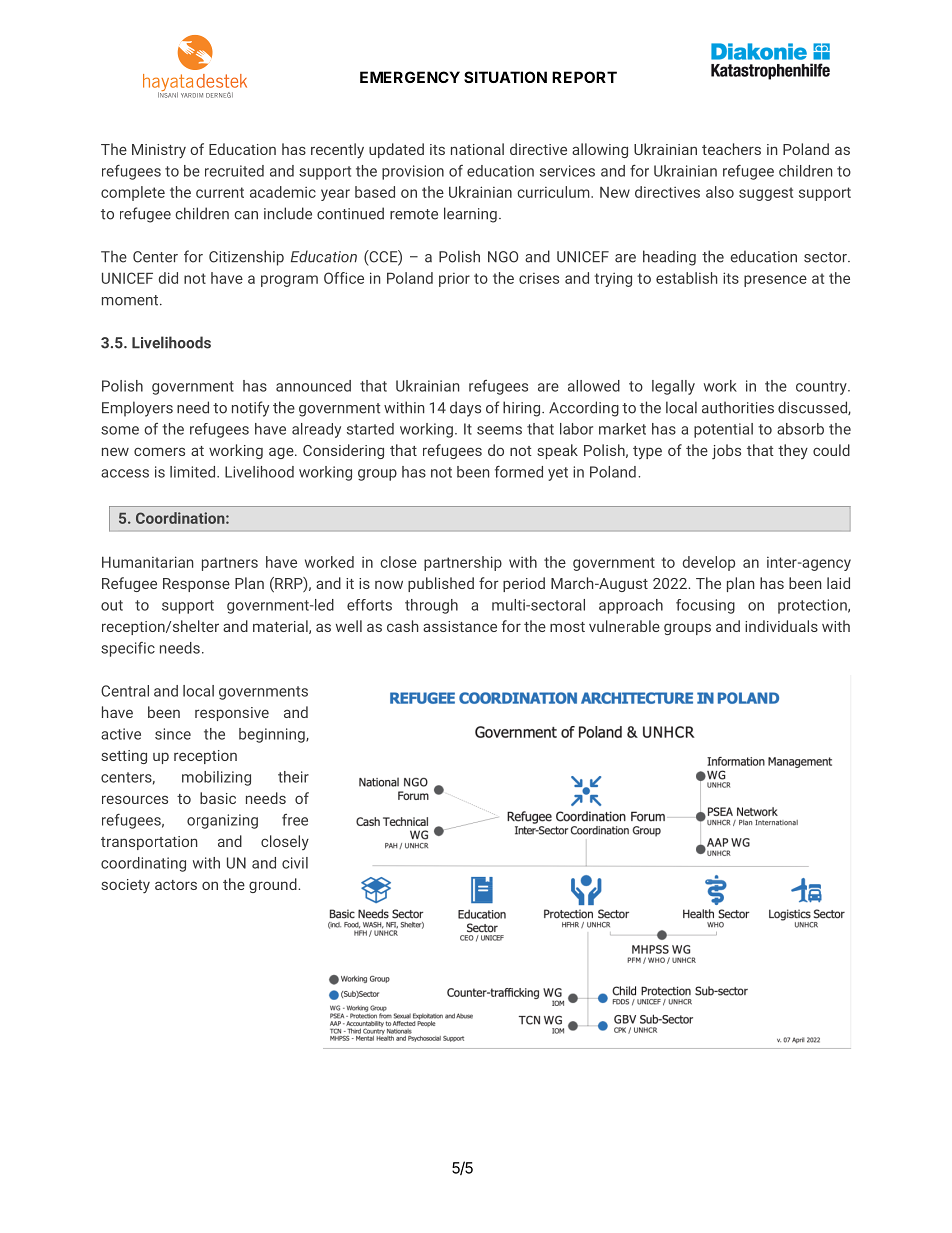  I want to click on presence, so click(775, 281).
